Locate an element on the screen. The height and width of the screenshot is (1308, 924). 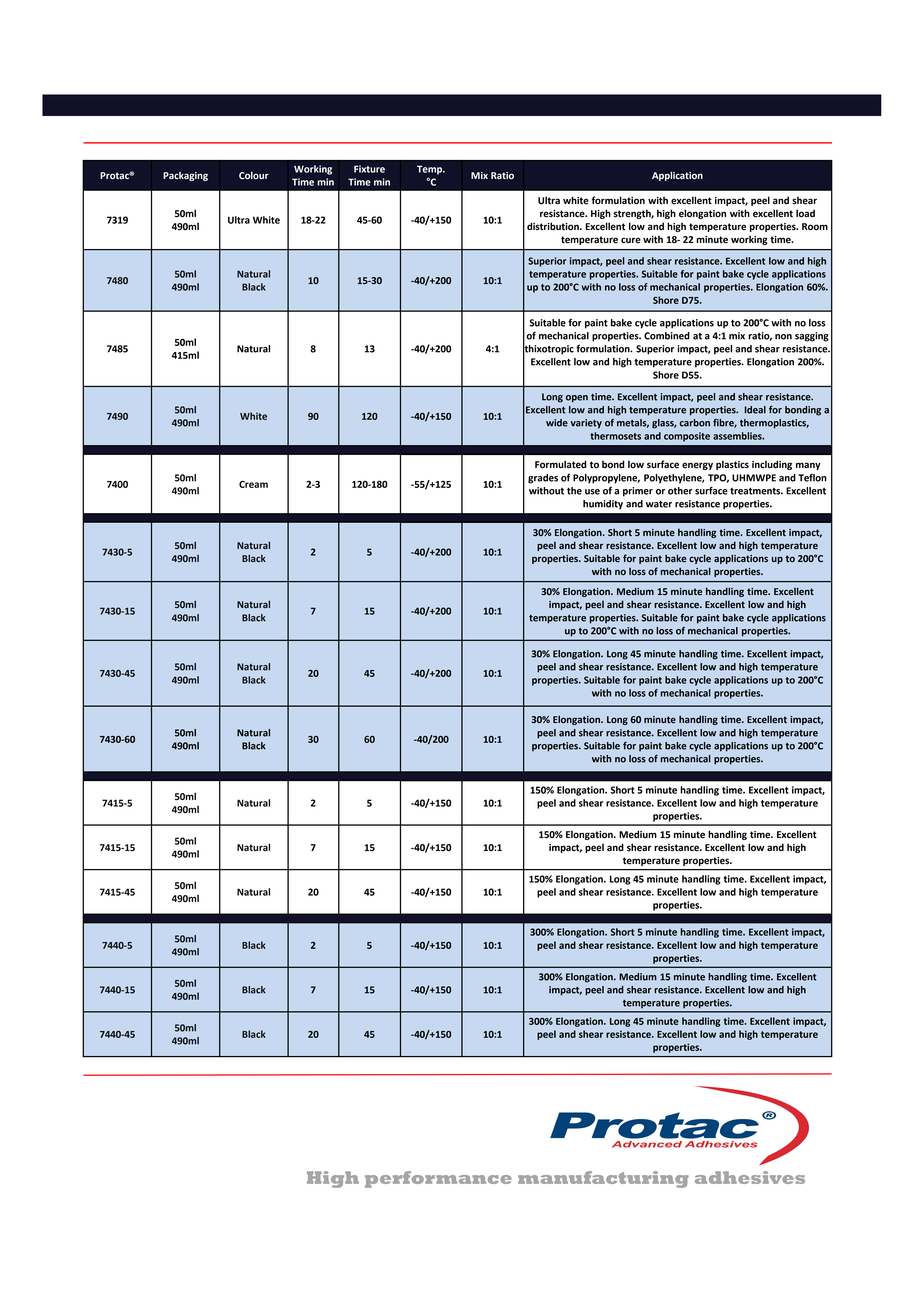
grades is located at coordinates (543, 479).
